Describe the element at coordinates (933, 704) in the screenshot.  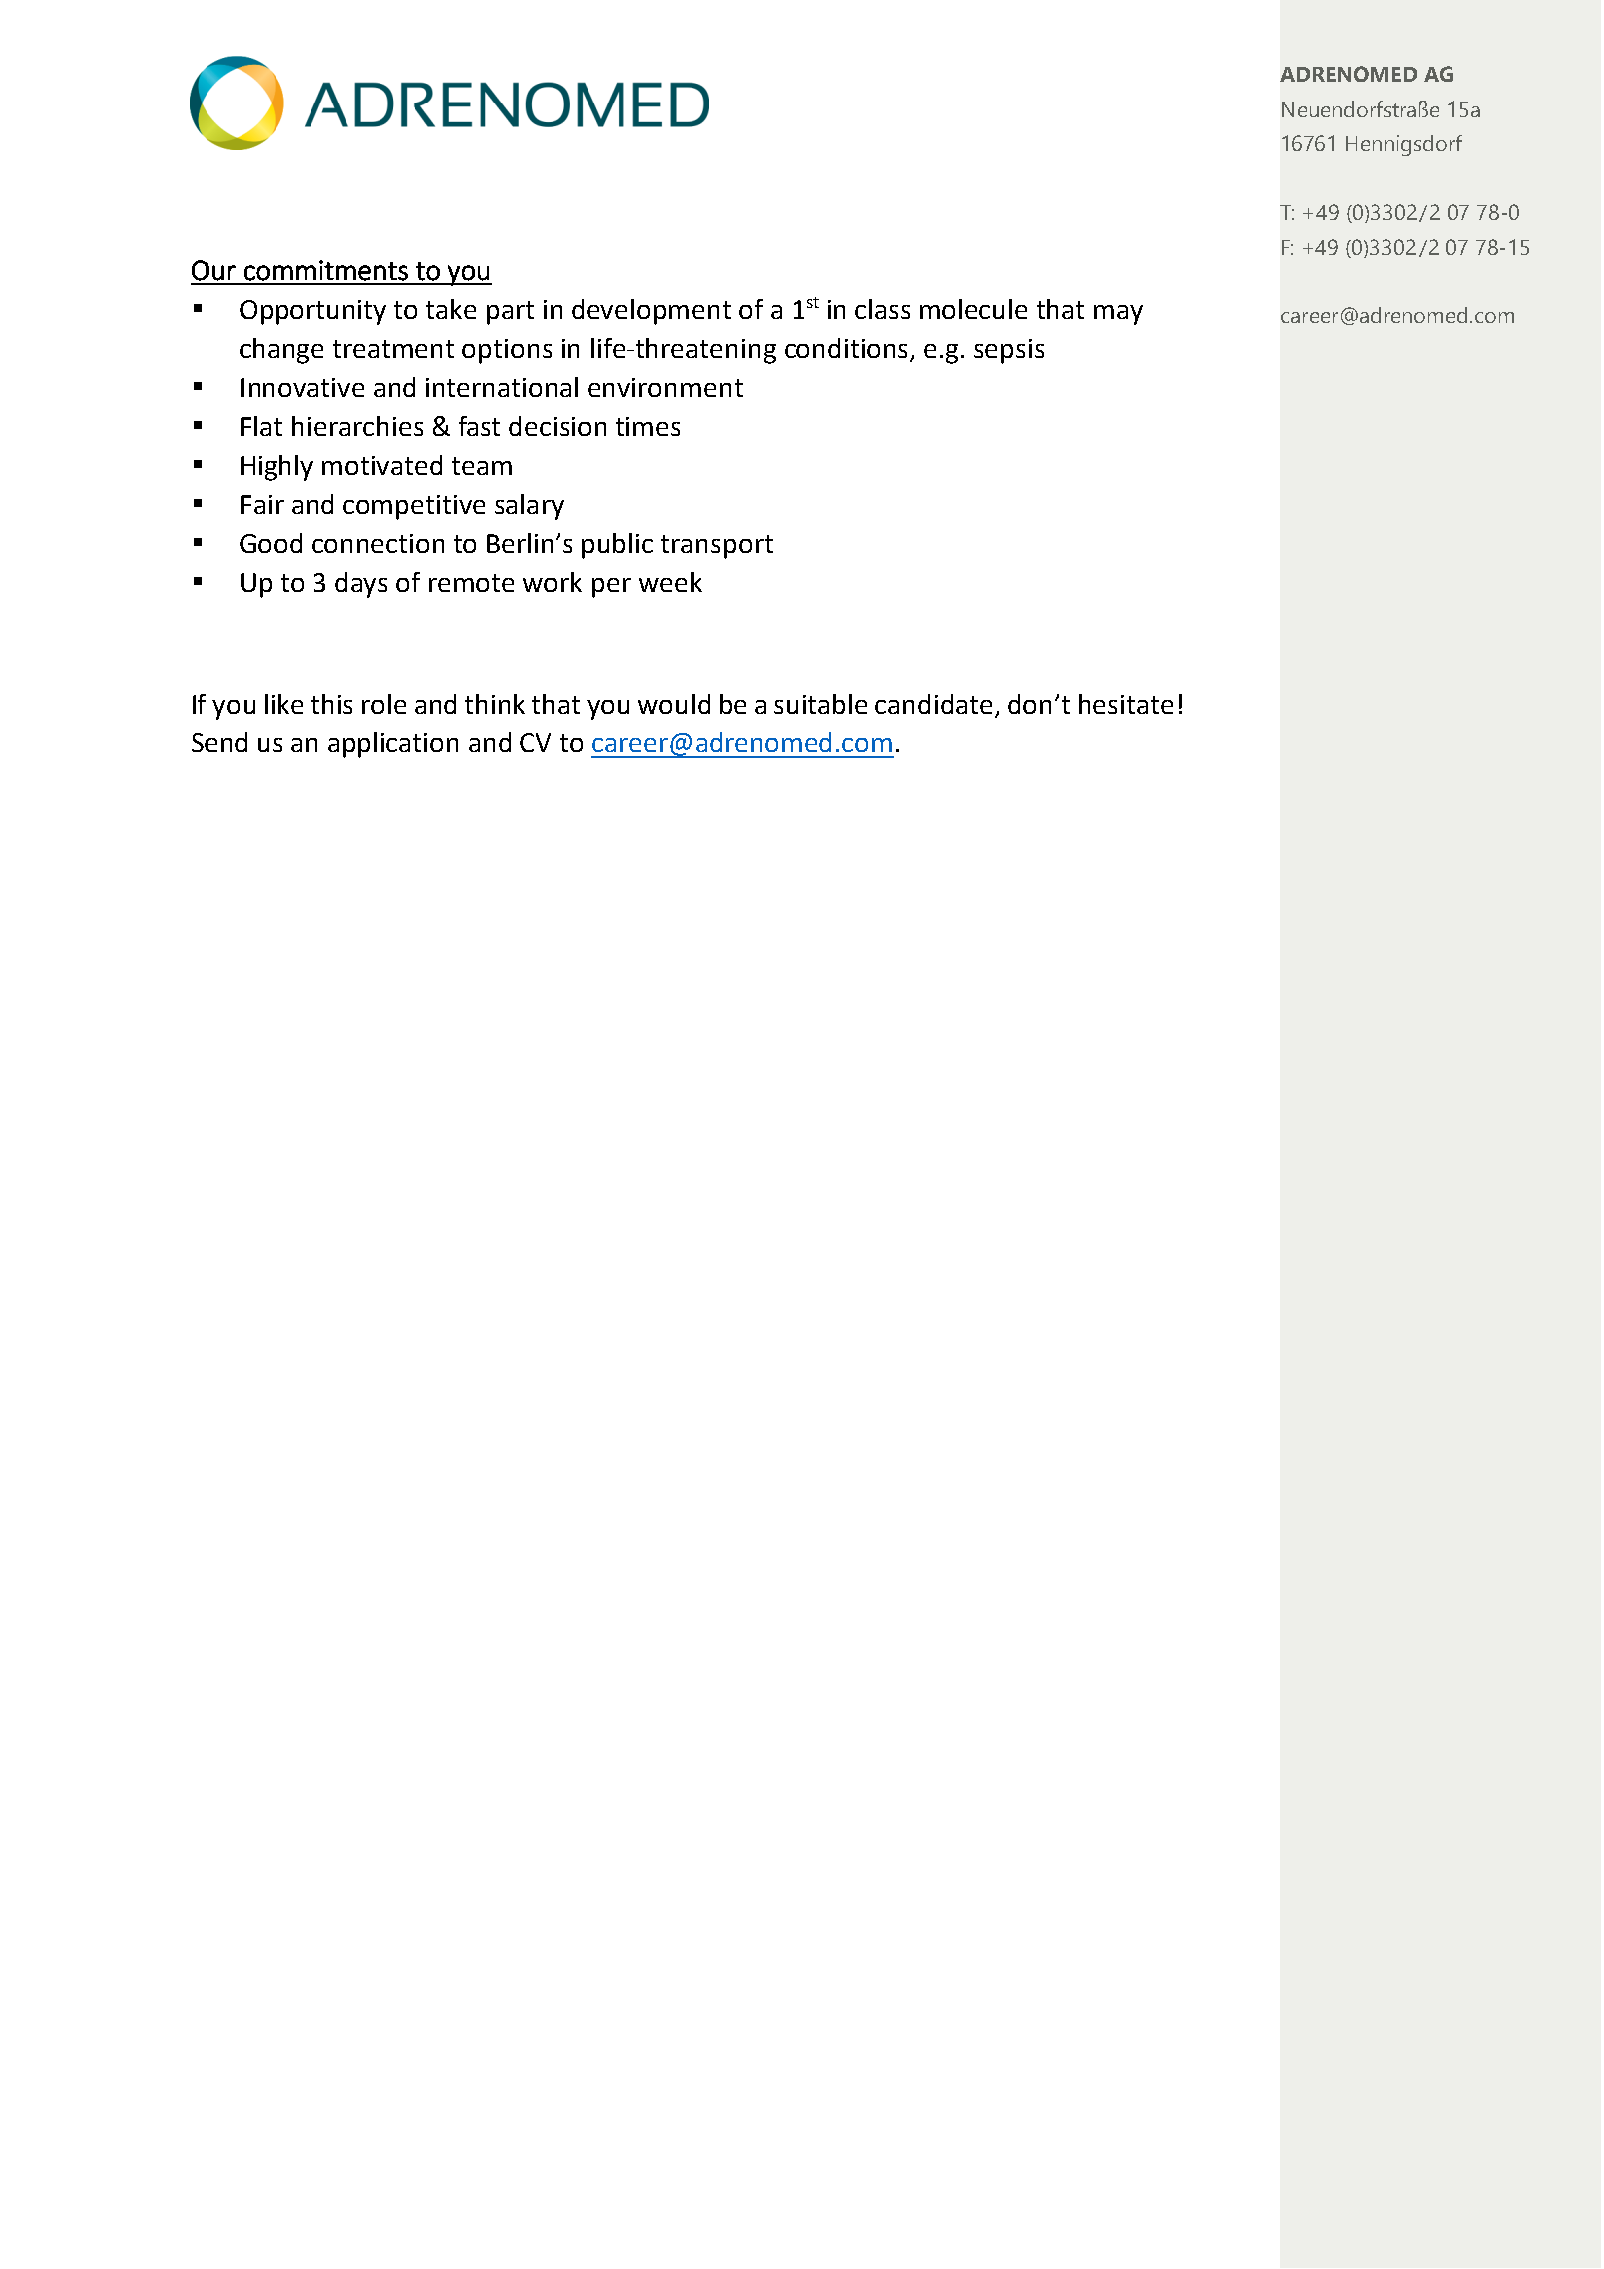
I see `candidate` at that location.
